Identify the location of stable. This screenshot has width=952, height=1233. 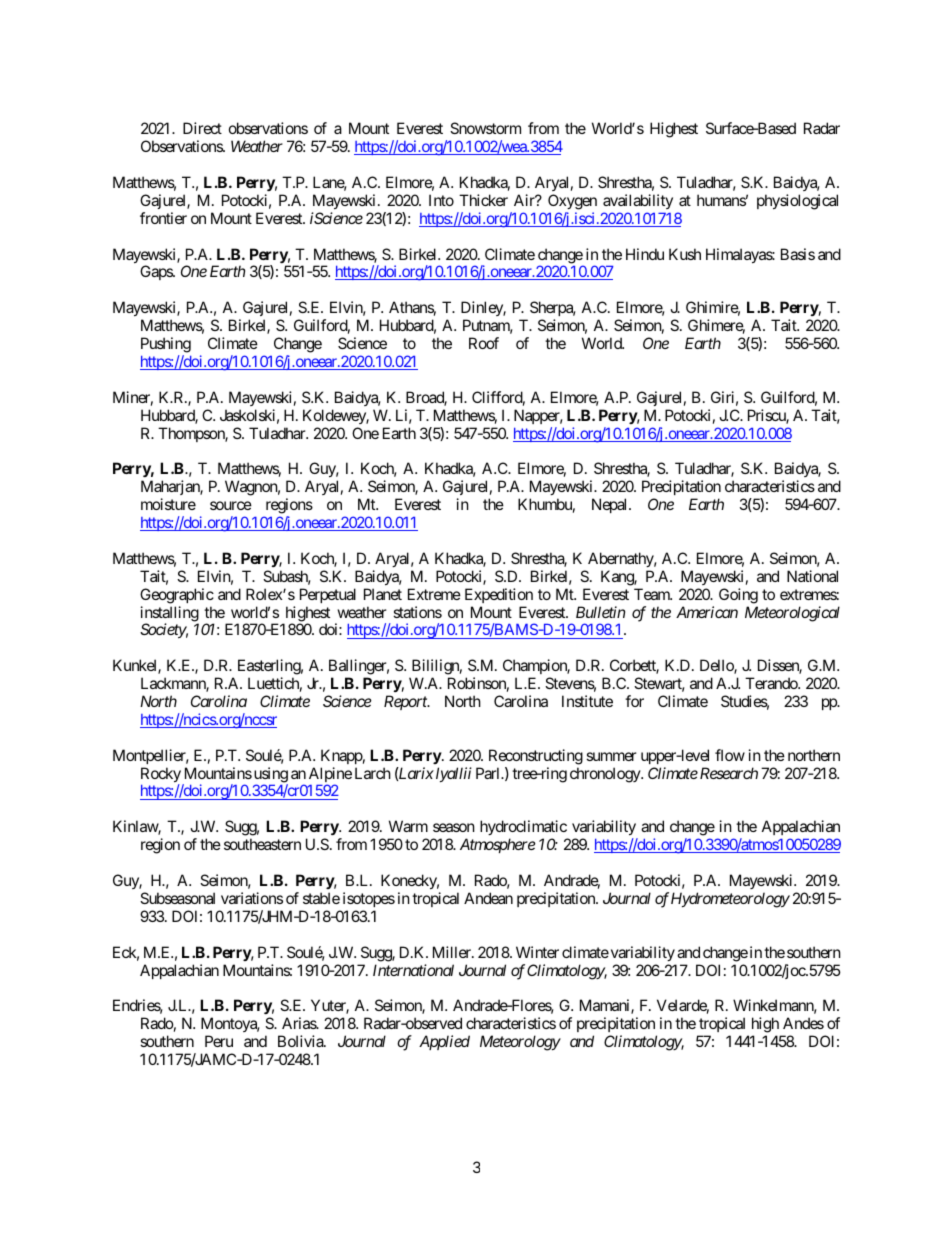
(321, 898).
